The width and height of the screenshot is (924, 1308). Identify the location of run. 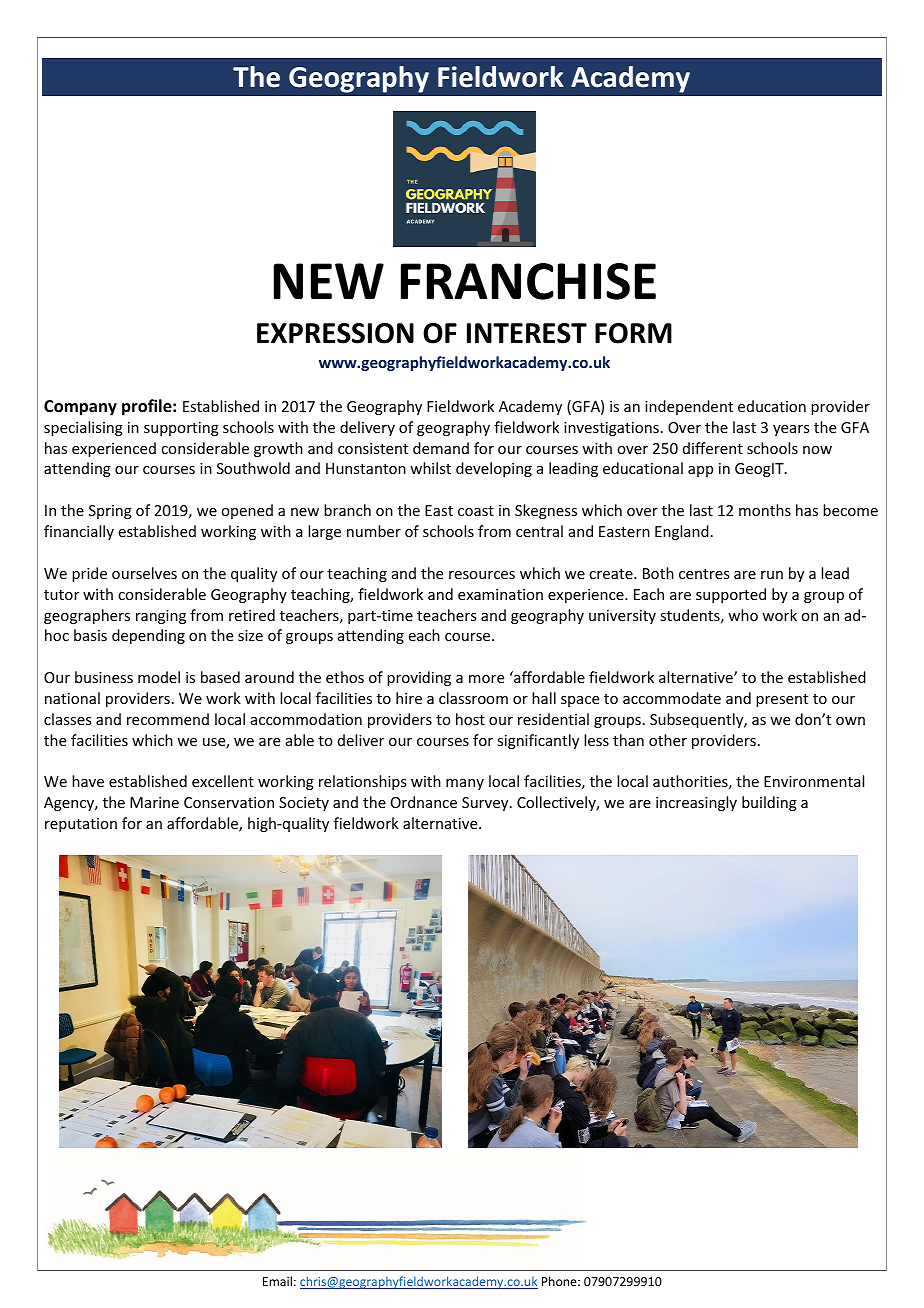
(772, 575).
